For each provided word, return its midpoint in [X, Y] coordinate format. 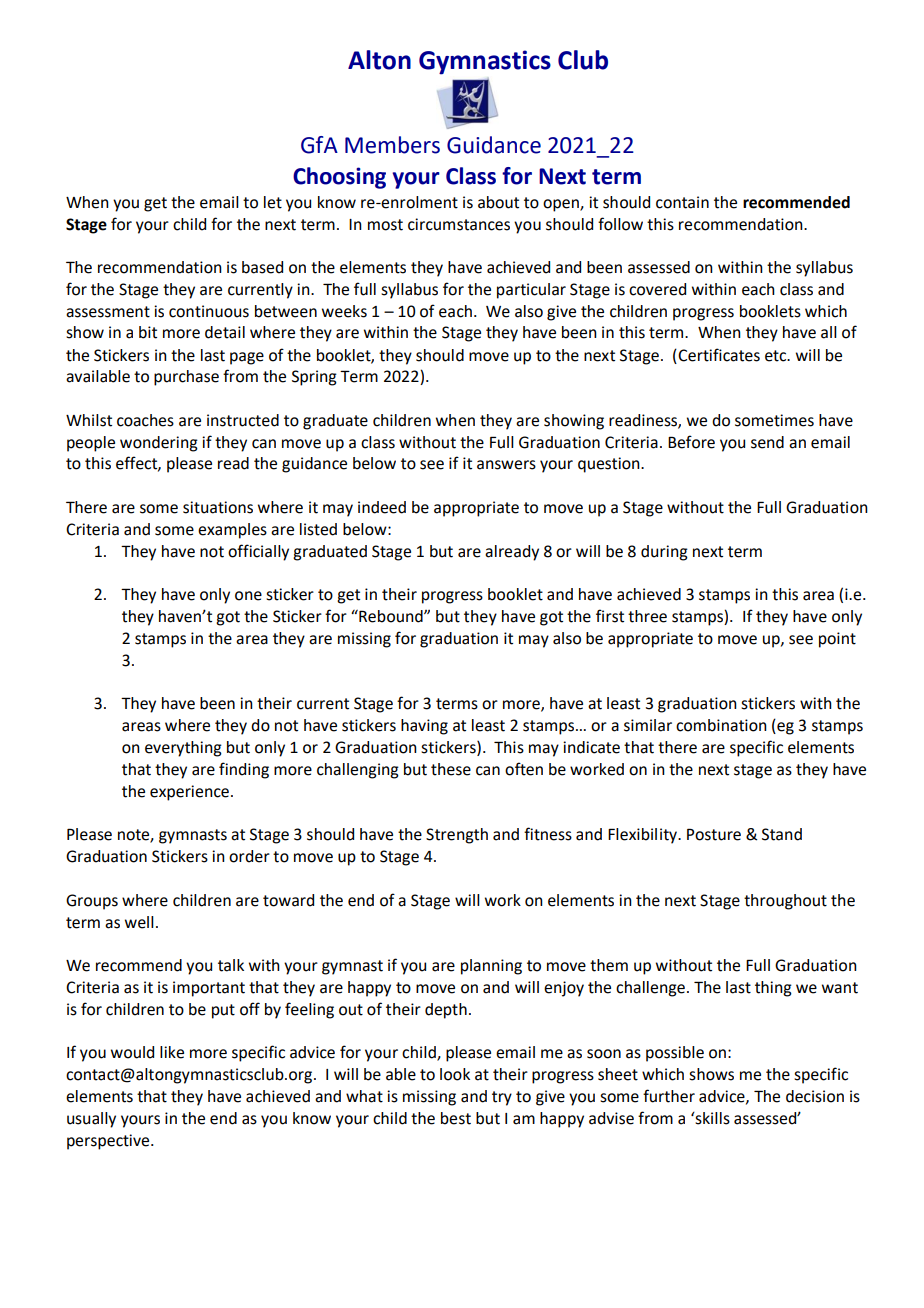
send [767, 442]
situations [218, 507]
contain [682, 202]
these [451, 769]
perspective [109, 1142]
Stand [782, 834]
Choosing [339, 178]
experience [189, 793]
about [498, 202]
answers [506, 465]
